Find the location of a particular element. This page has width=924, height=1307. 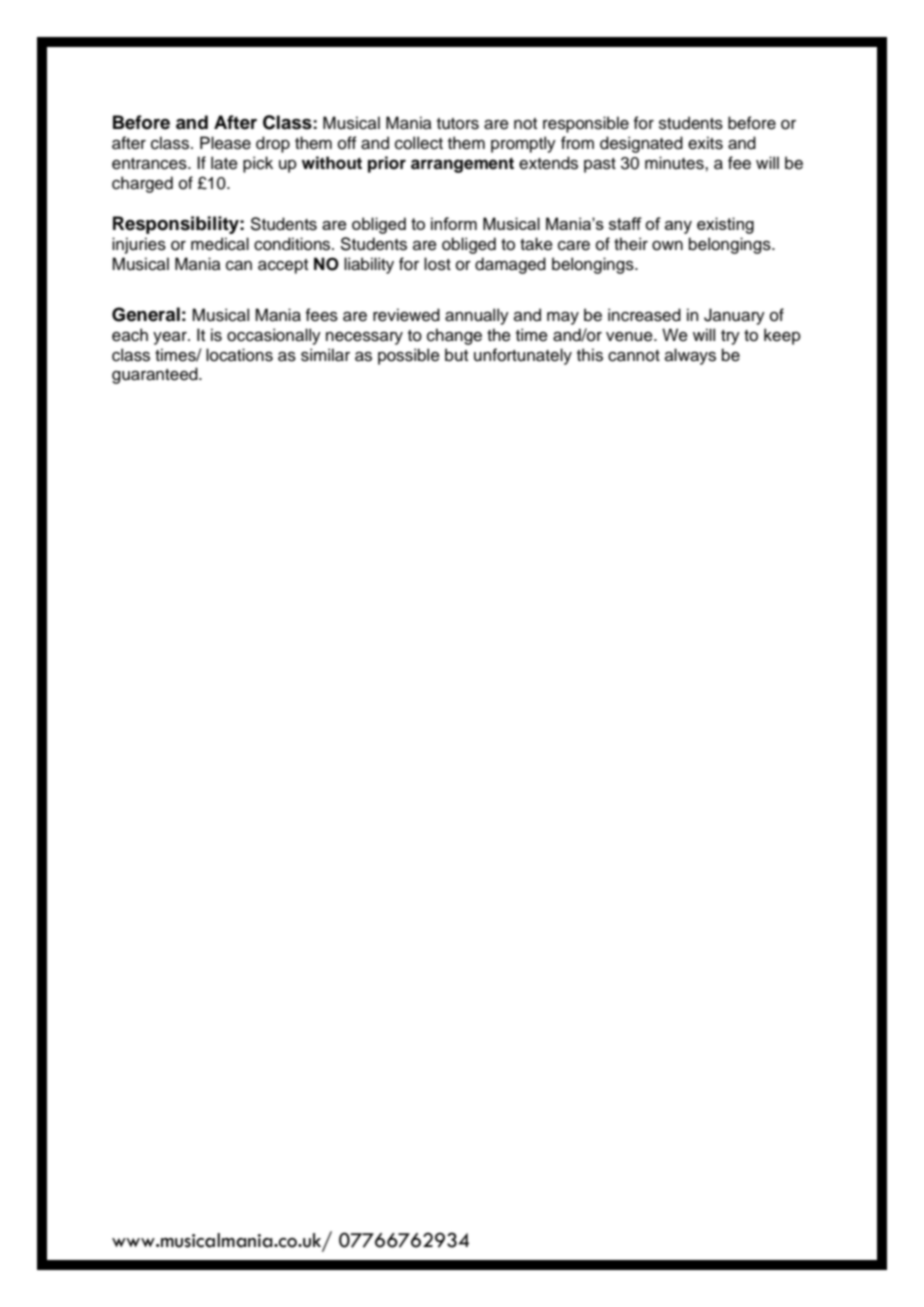

tutors is located at coordinates (458, 124).
